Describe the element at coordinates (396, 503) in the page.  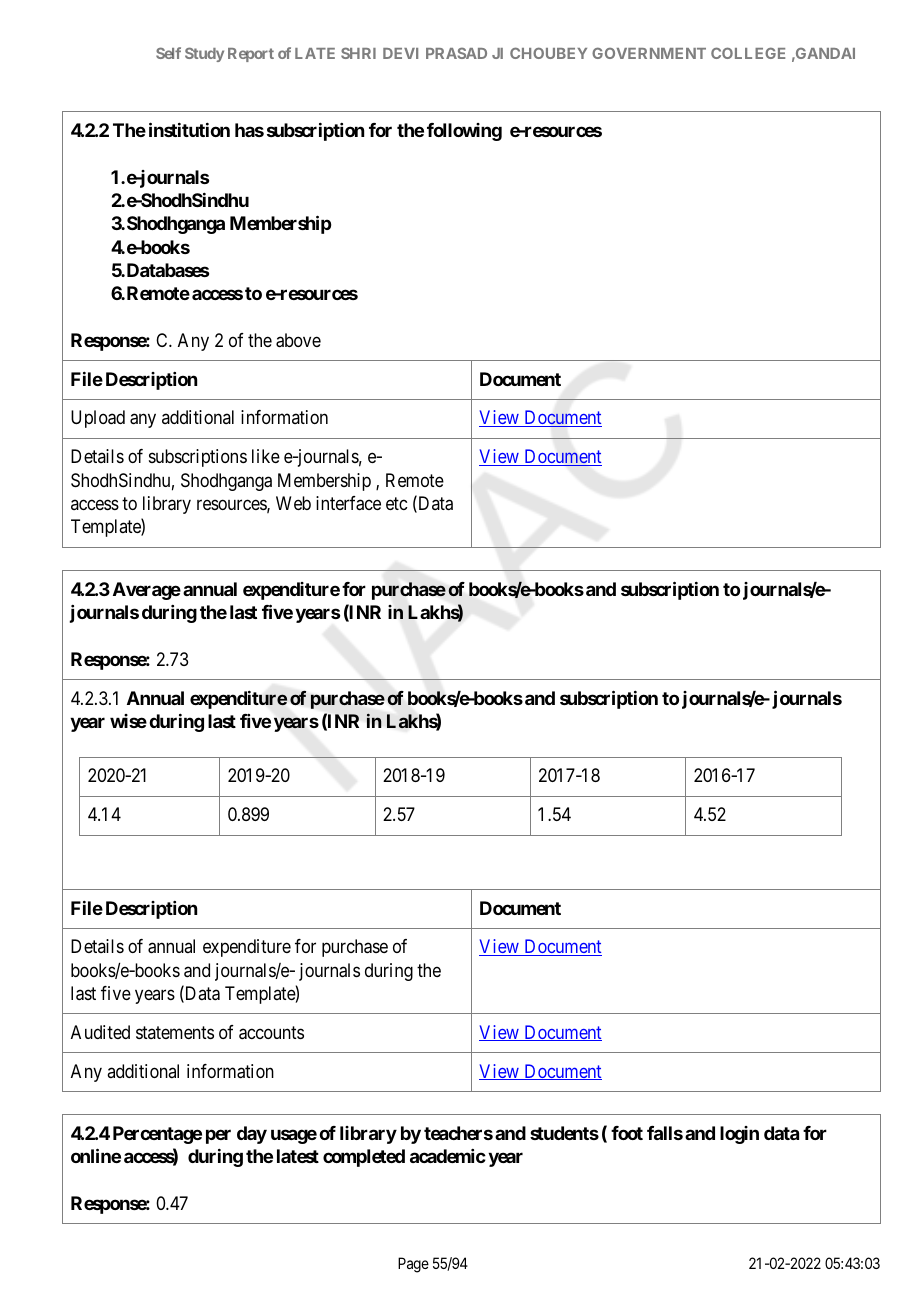
I see `etc` at that location.
